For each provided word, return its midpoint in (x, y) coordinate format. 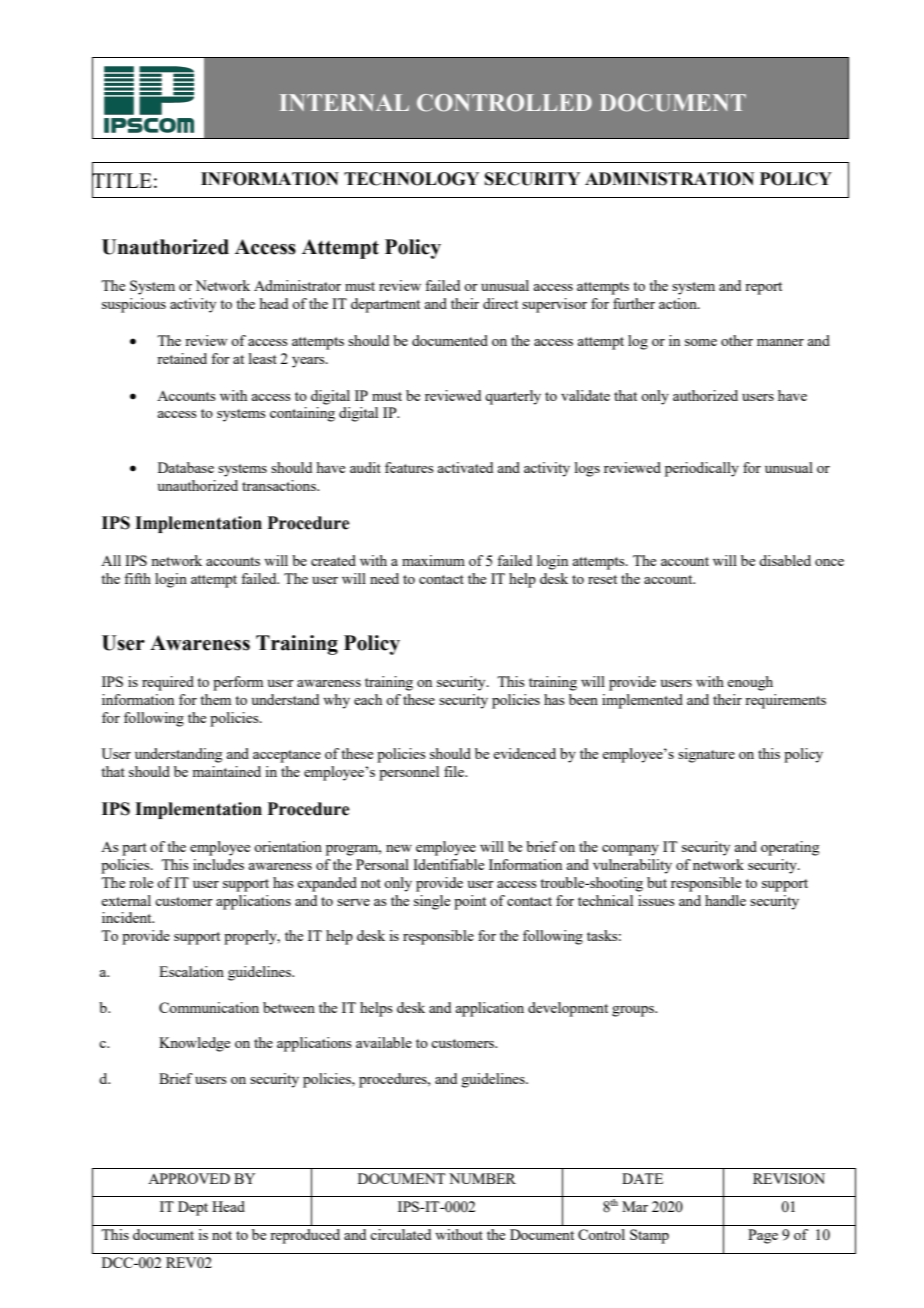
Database (186, 467)
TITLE (122, 180)
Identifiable (448, 864)
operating (790, 848)
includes (218, 864)
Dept (193, 1208)
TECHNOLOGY (411, 179)
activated (465, 467)
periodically (702, 469)
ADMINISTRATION (669, 179)
